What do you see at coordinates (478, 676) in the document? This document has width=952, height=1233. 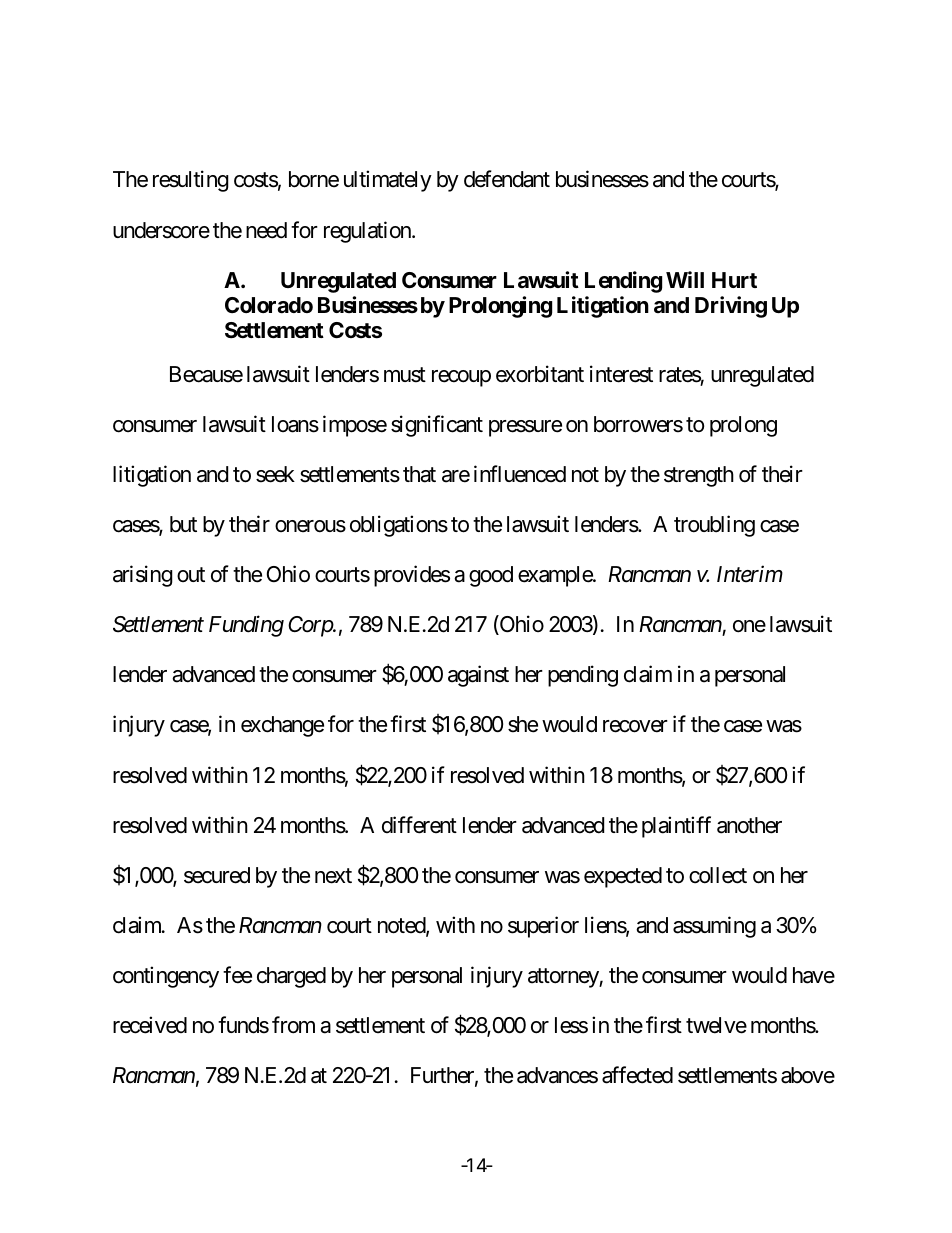 I see `against` at bounding box center [478, 676].
